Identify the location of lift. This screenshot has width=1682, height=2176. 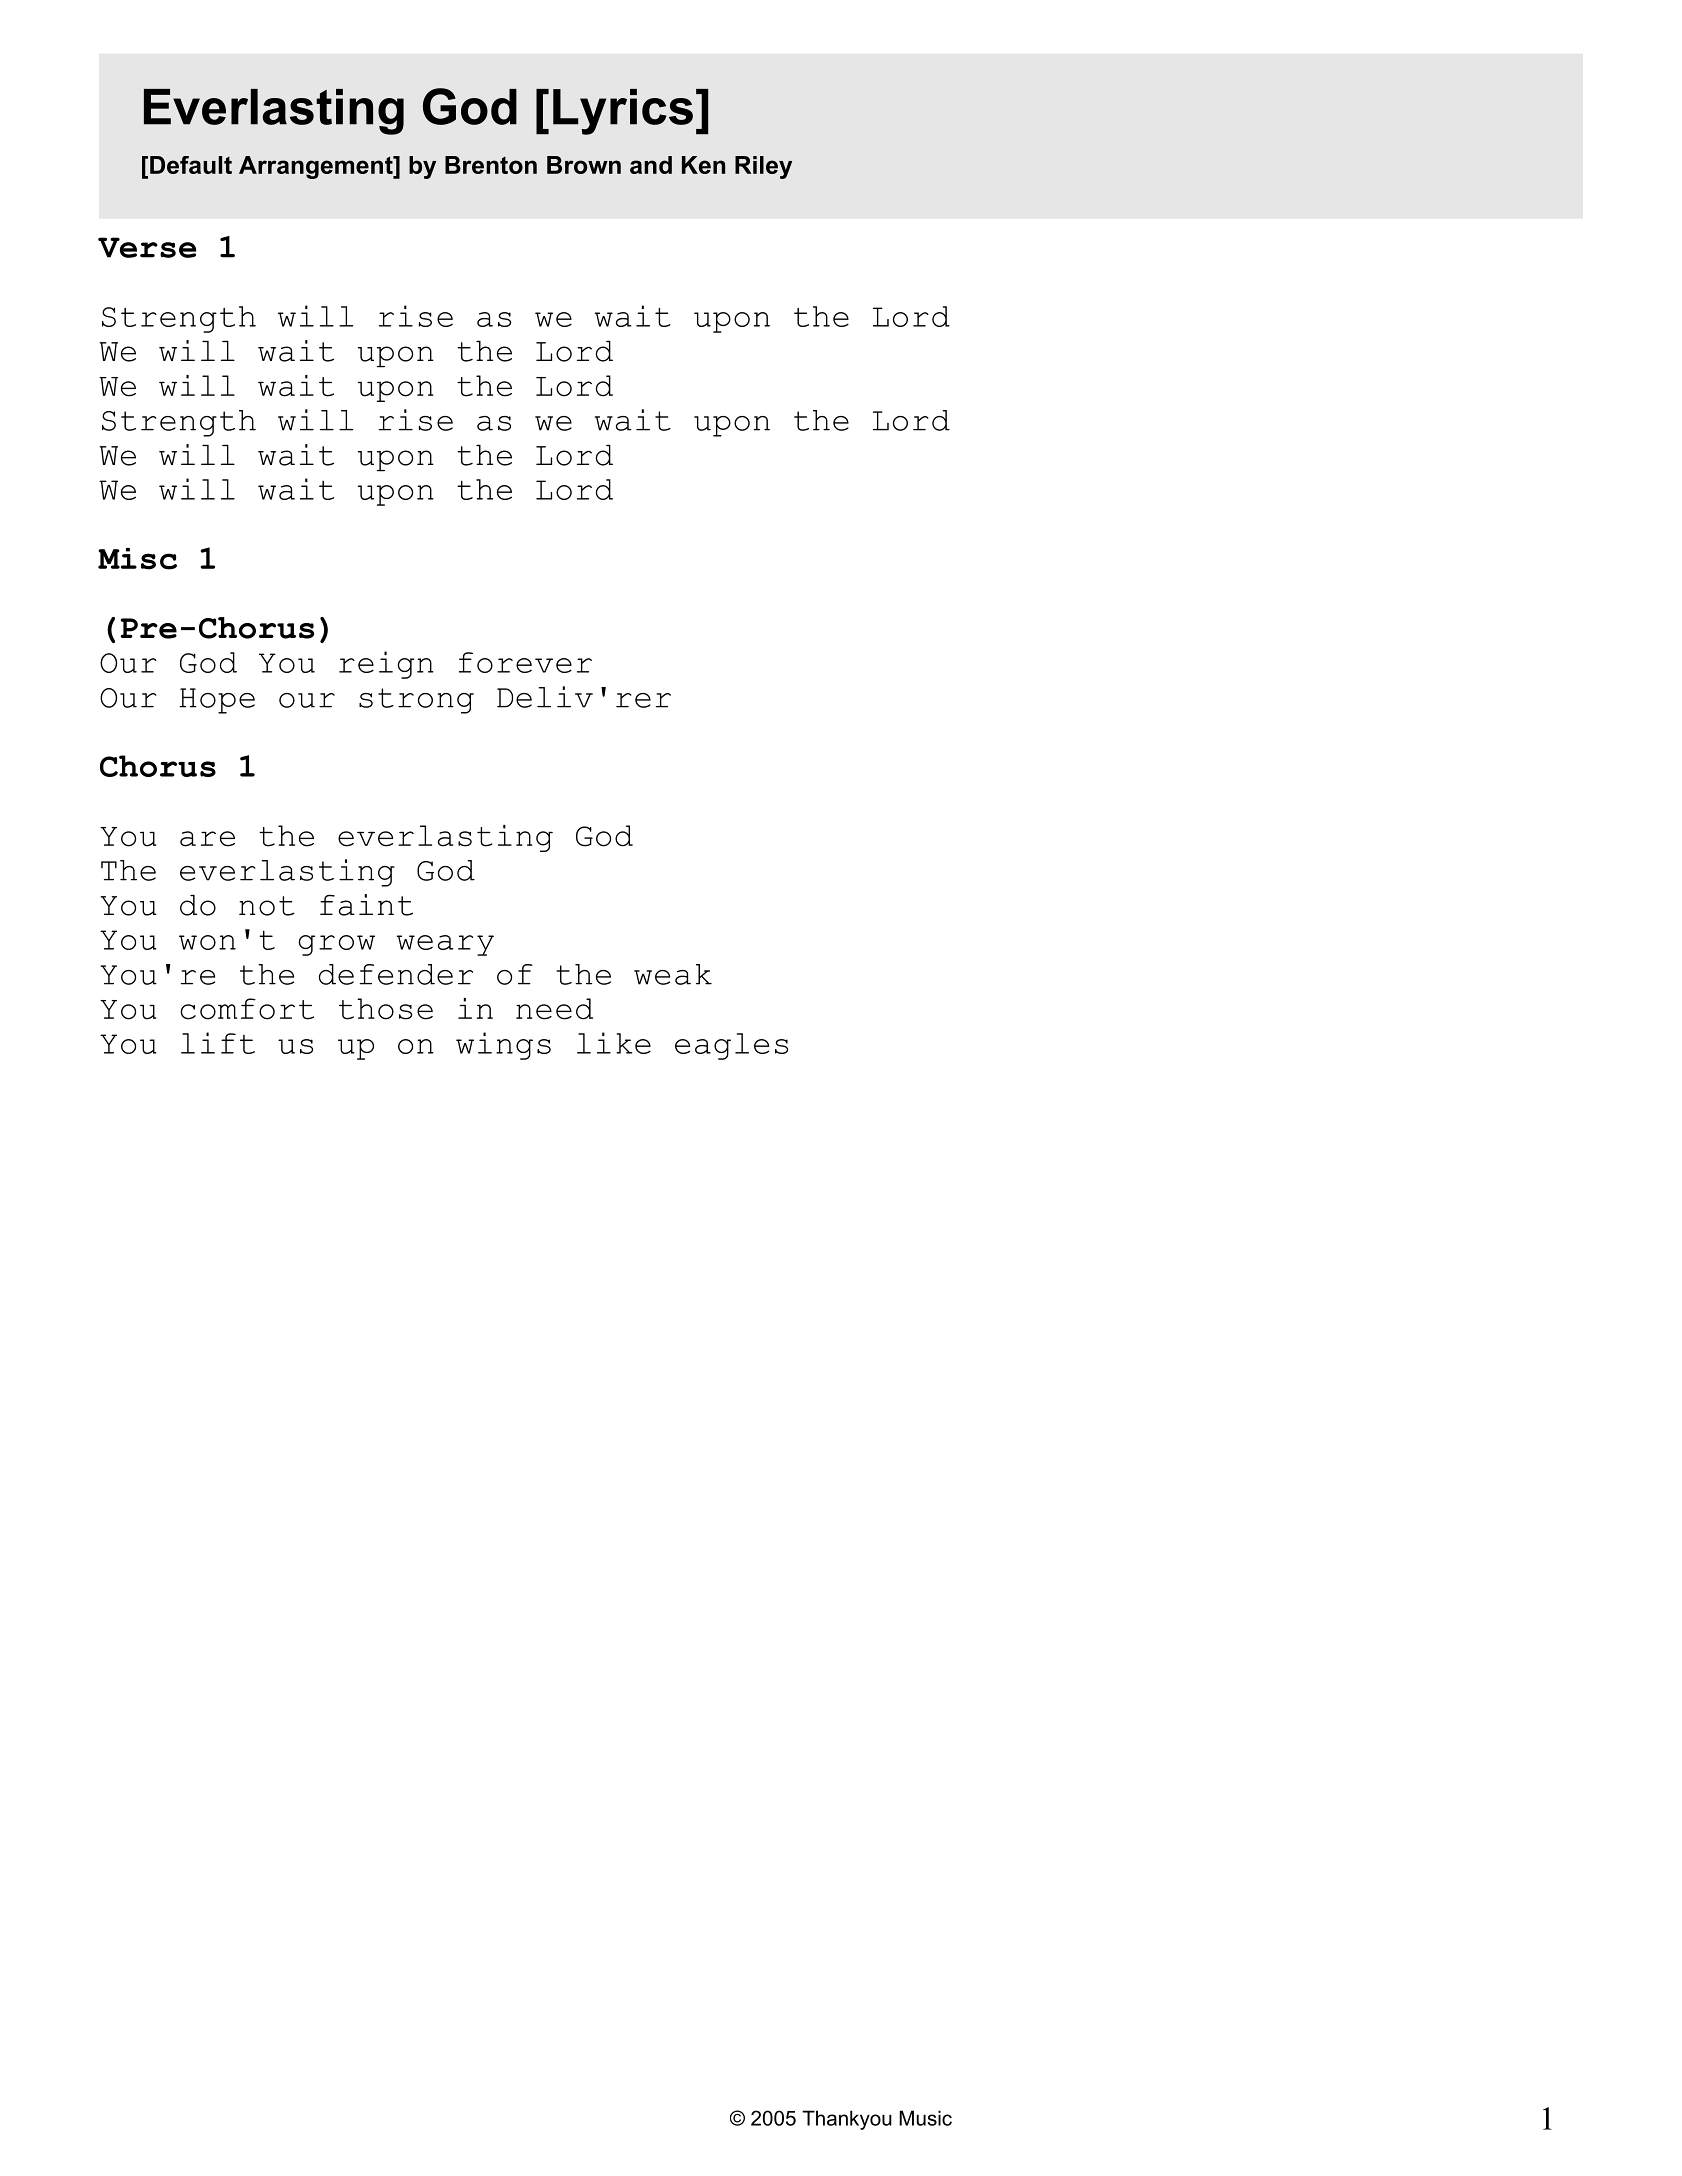
(218, 1043).
